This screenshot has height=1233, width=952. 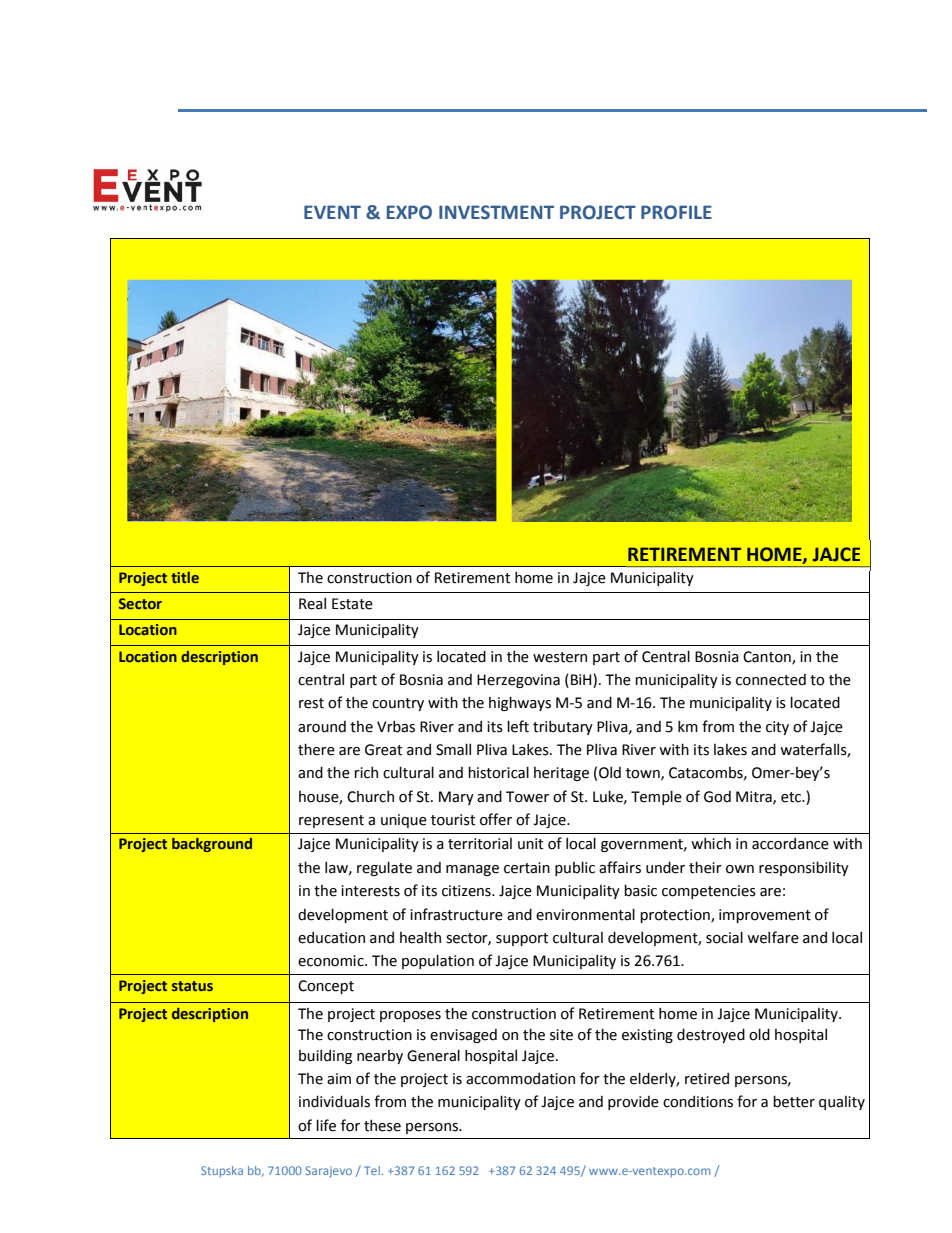 I want to click on background, so click(x=212, y=845).
